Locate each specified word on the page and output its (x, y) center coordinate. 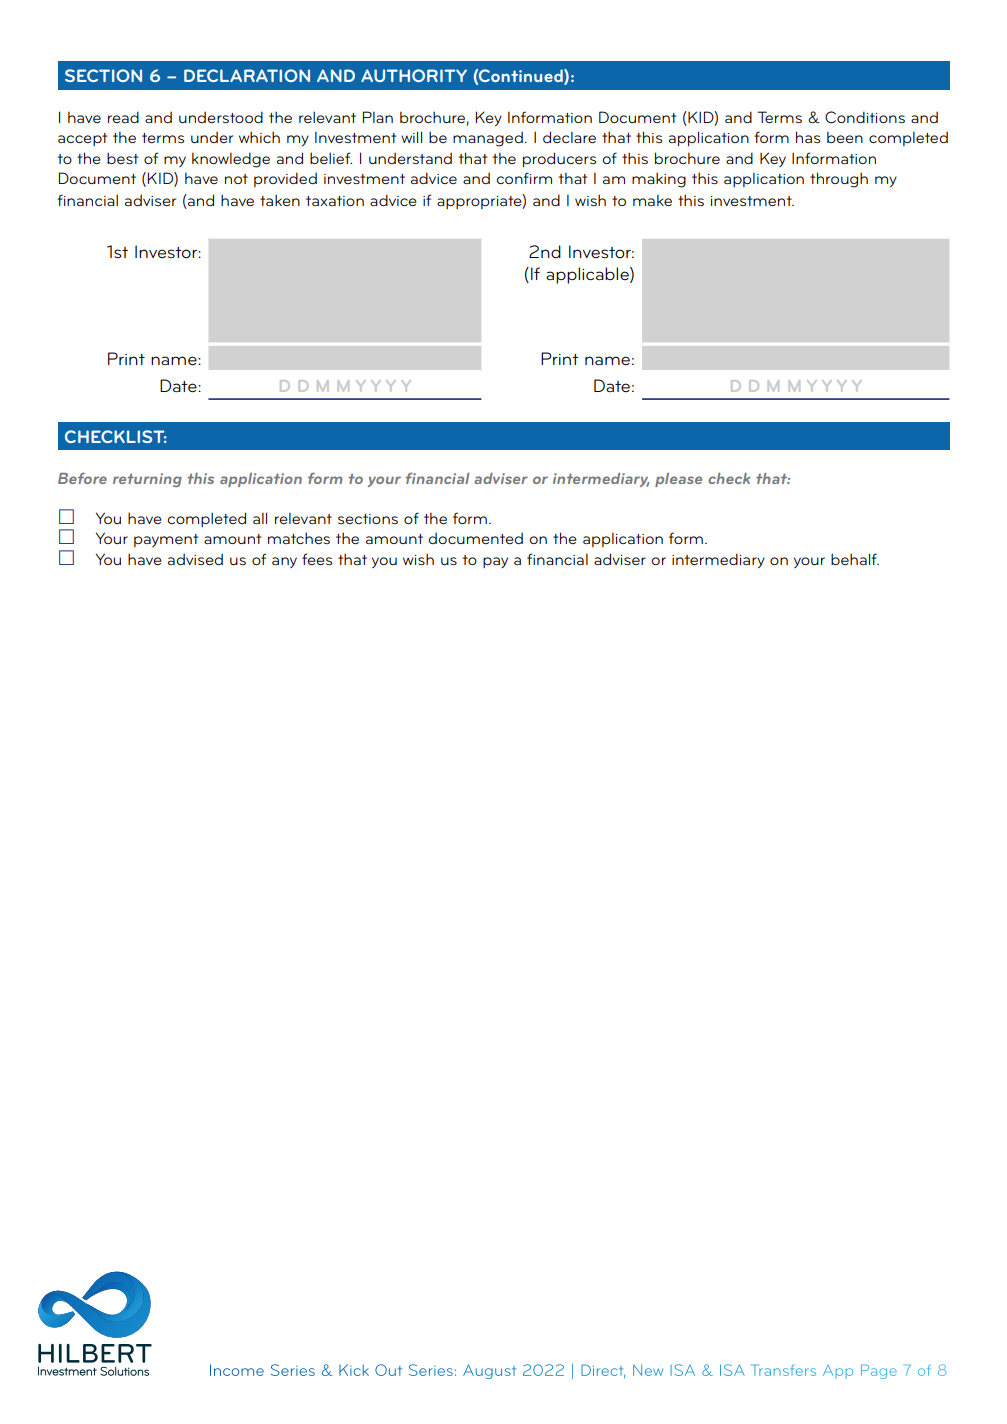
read (123, 117)
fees (317, 559)
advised (195, 559)
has (808, 137)
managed (488, 139)
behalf (855, 559)
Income (237, 1370)
